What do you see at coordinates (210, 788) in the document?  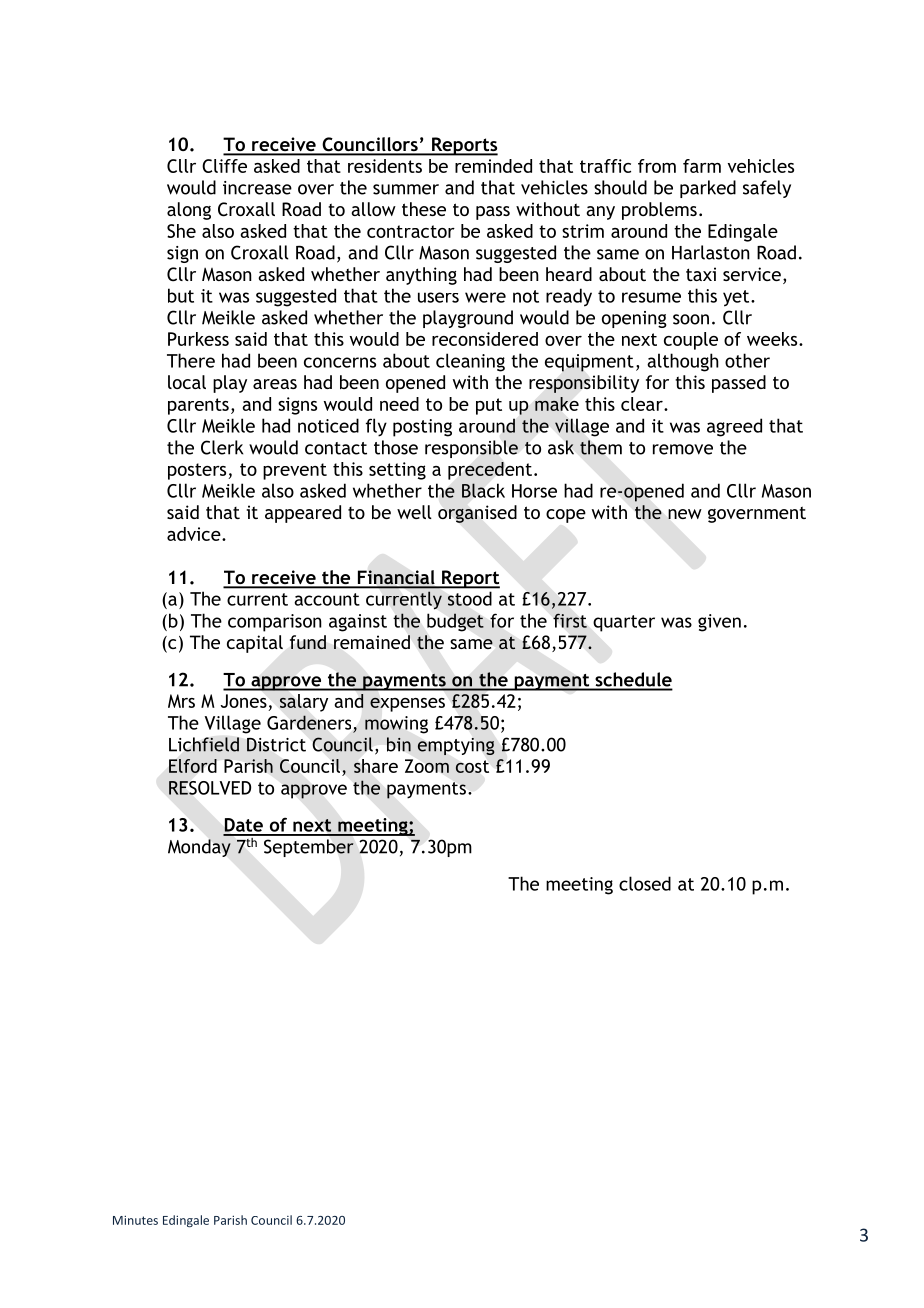 I see `RESOLVED` at bounding box center [210, 788].
